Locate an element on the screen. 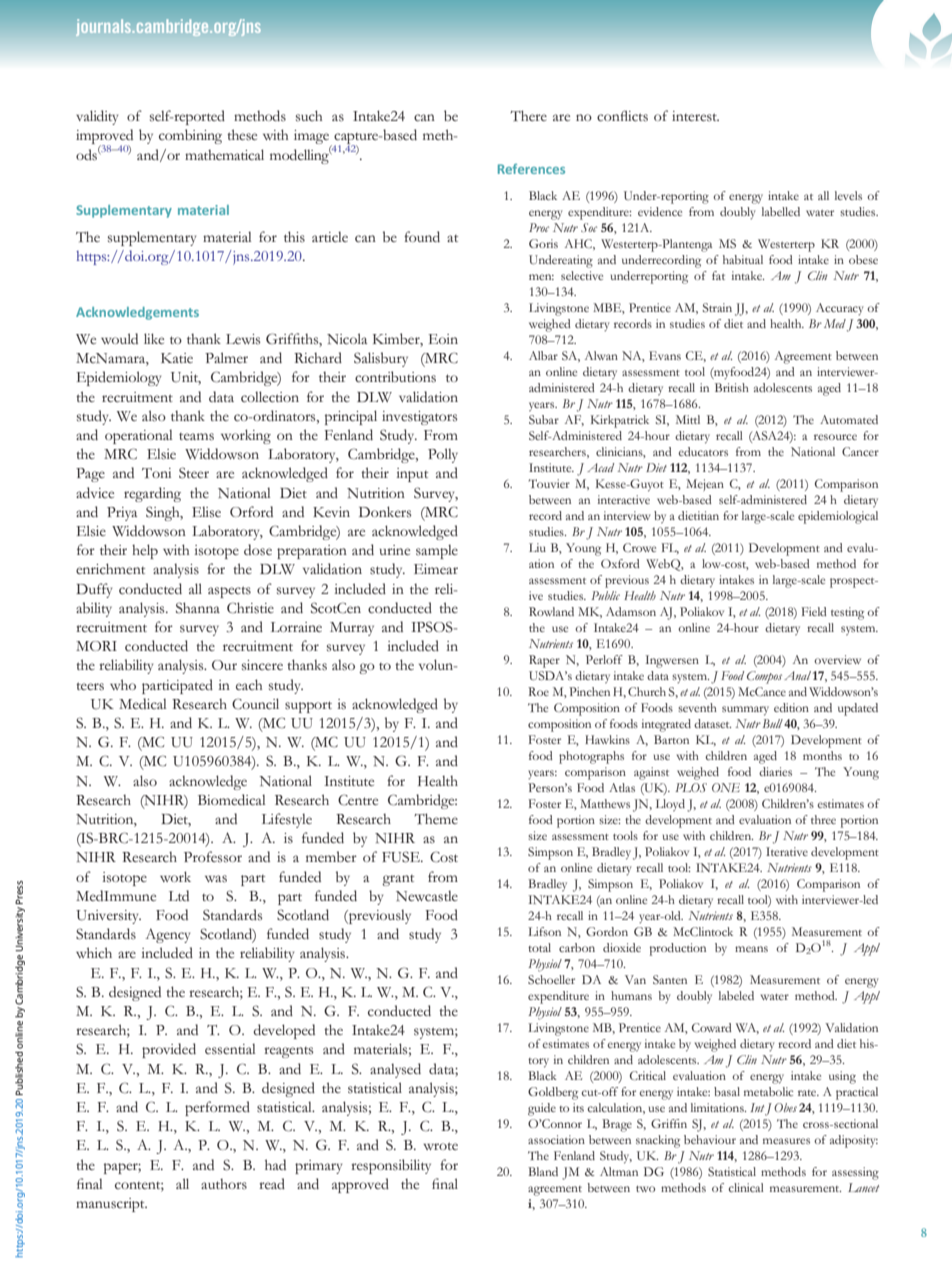  Newcastle is located at coordinates (427, 896).
